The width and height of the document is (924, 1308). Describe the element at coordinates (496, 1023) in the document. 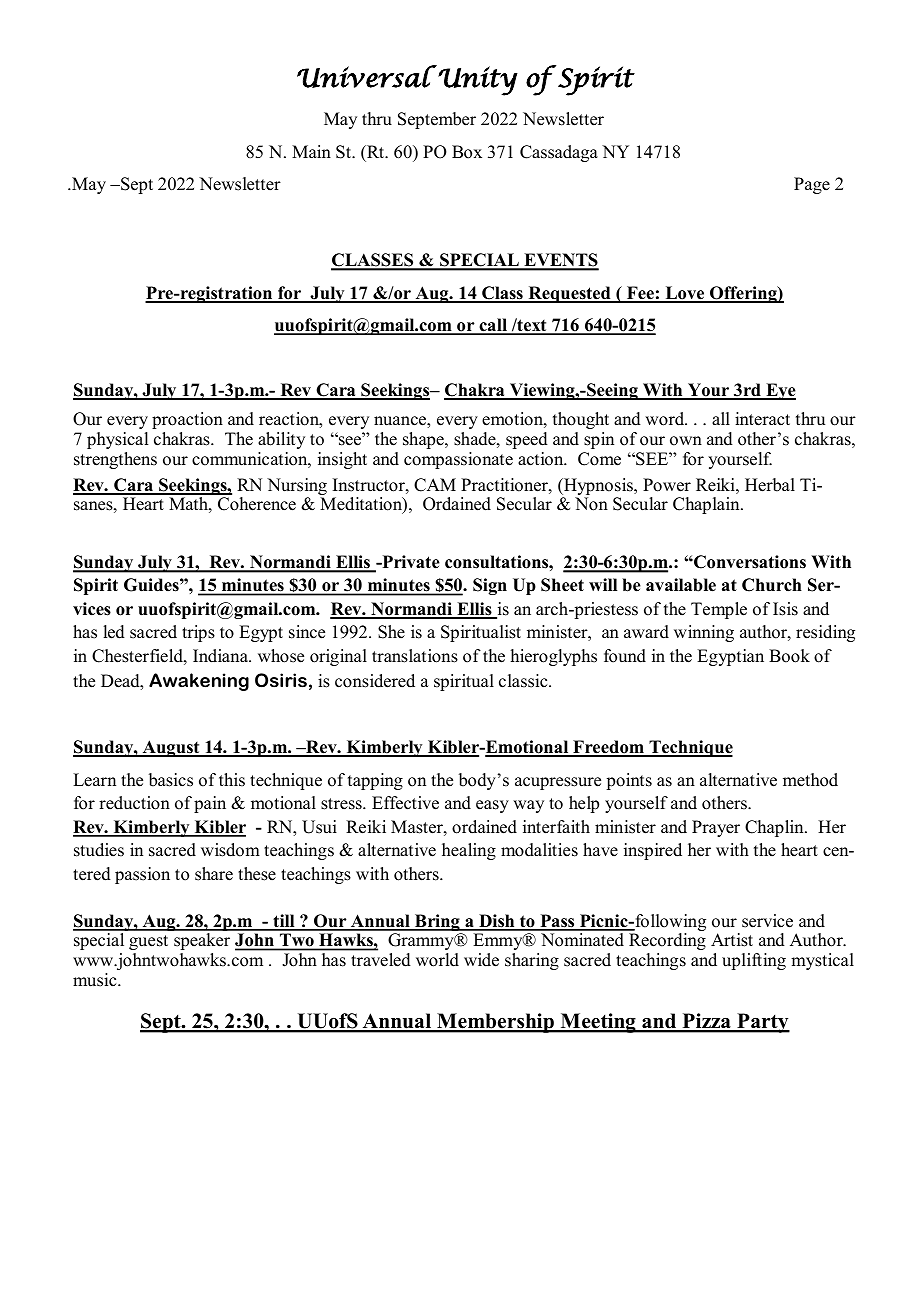

I see `Membership` at that location.
